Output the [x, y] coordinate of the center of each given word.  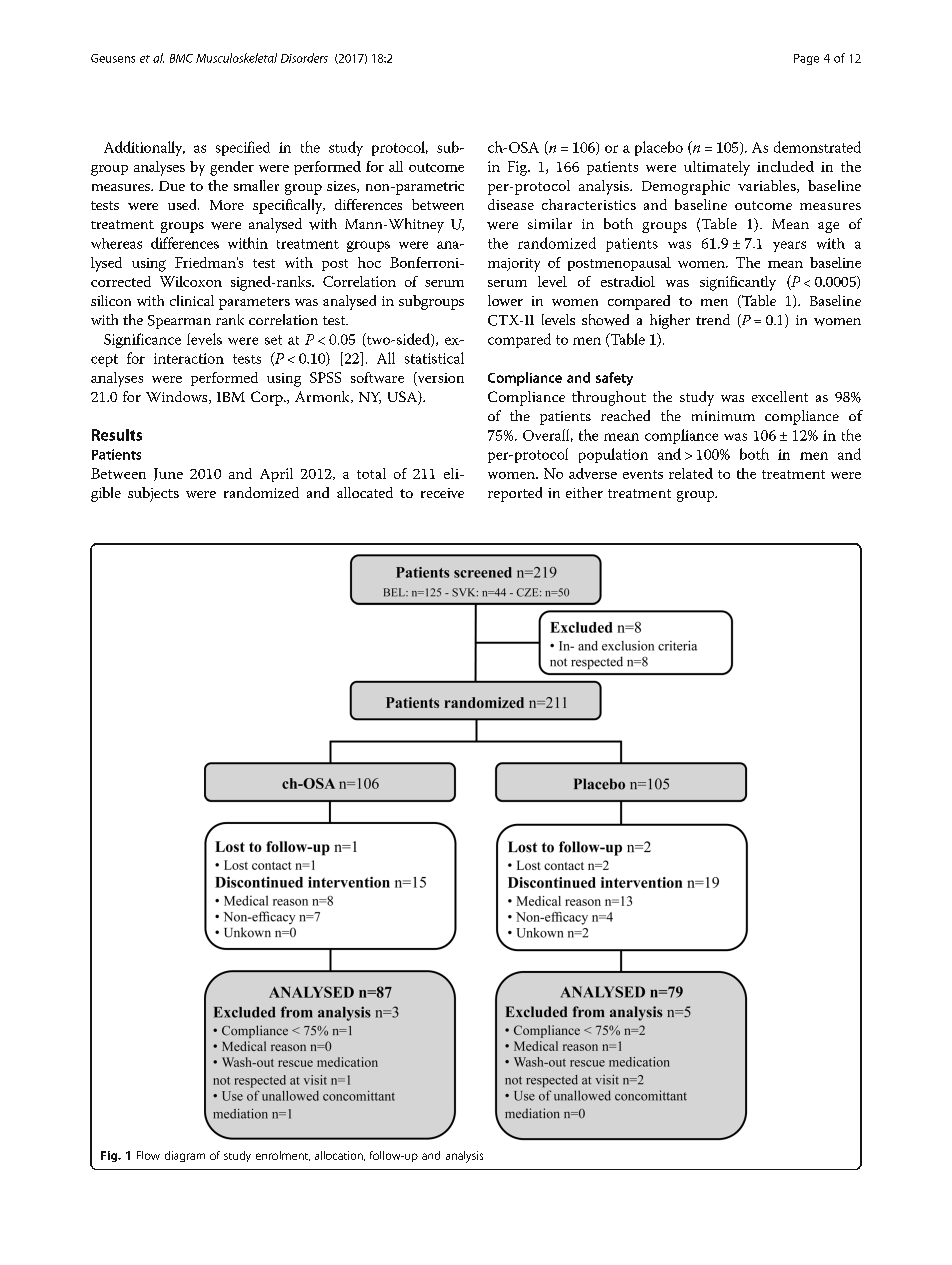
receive [442, 493]
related [691, 473]
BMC [181, 58]
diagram [185, 1156]
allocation [340, 1156]
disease [511, 204]
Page [806, 59]
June [168, 474]
